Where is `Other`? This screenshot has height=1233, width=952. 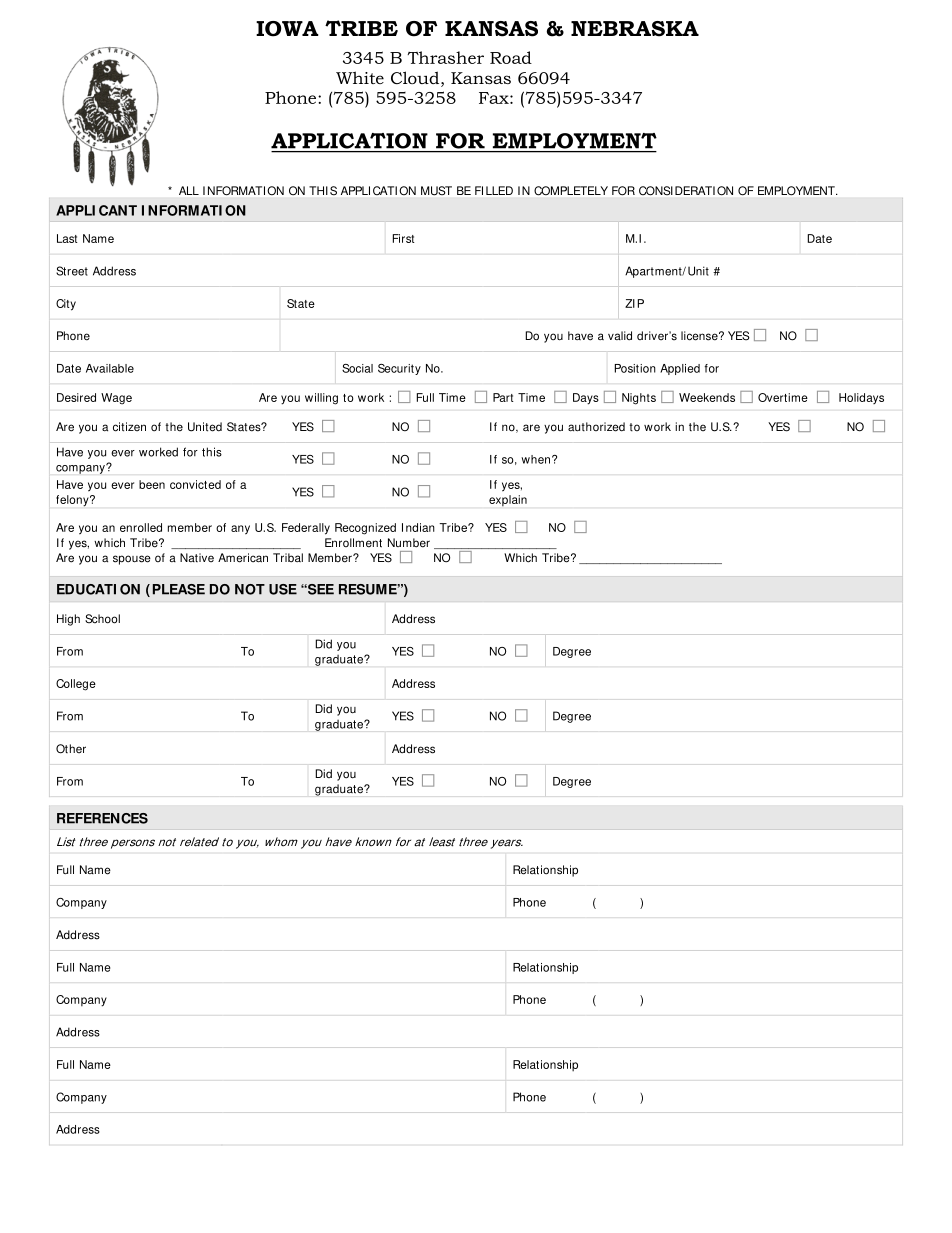
Other is located at coordinates (71, 749).
